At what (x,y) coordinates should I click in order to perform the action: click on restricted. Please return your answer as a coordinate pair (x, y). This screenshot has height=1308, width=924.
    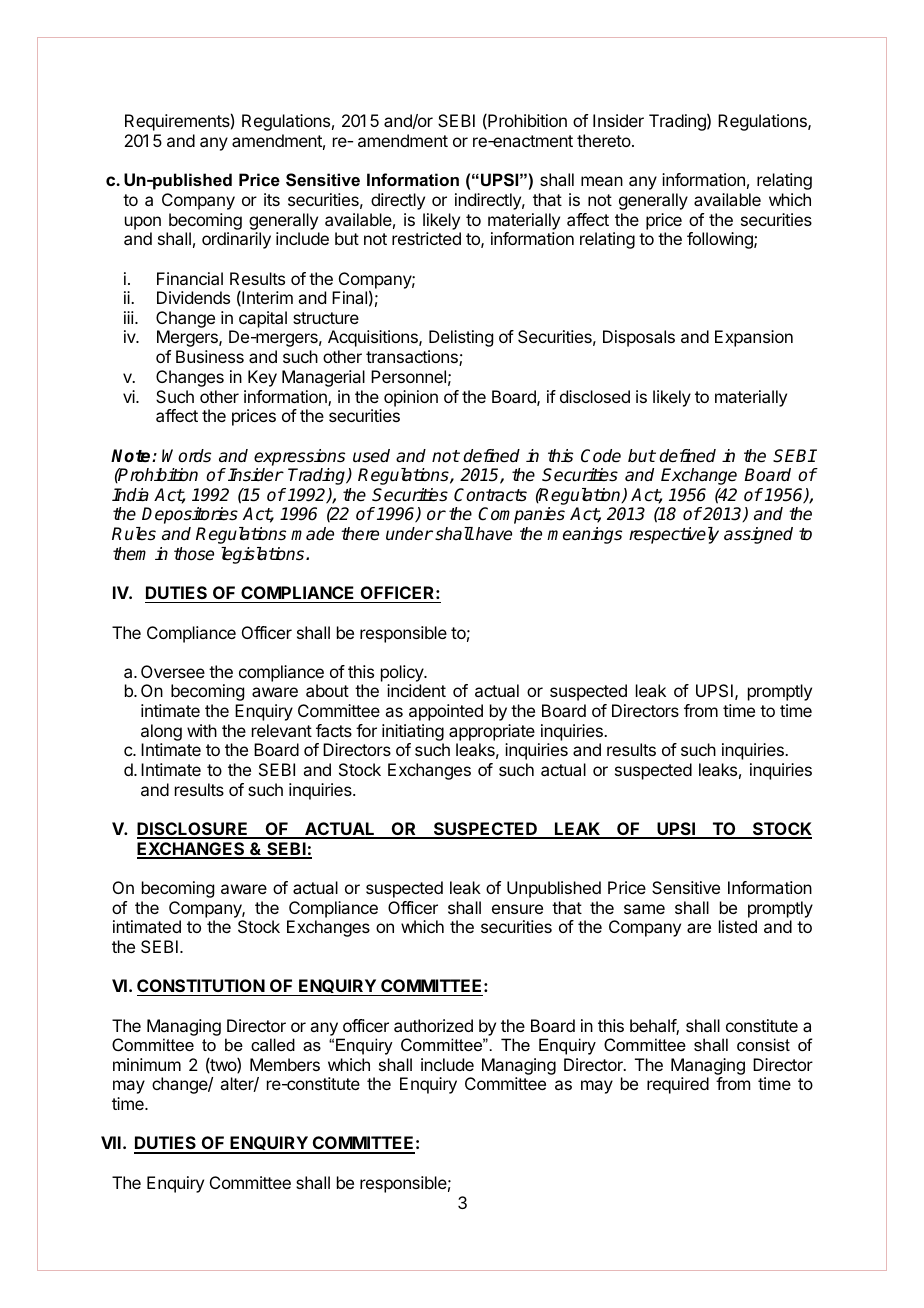
    Looking at the image, I should click on (426, 238).
